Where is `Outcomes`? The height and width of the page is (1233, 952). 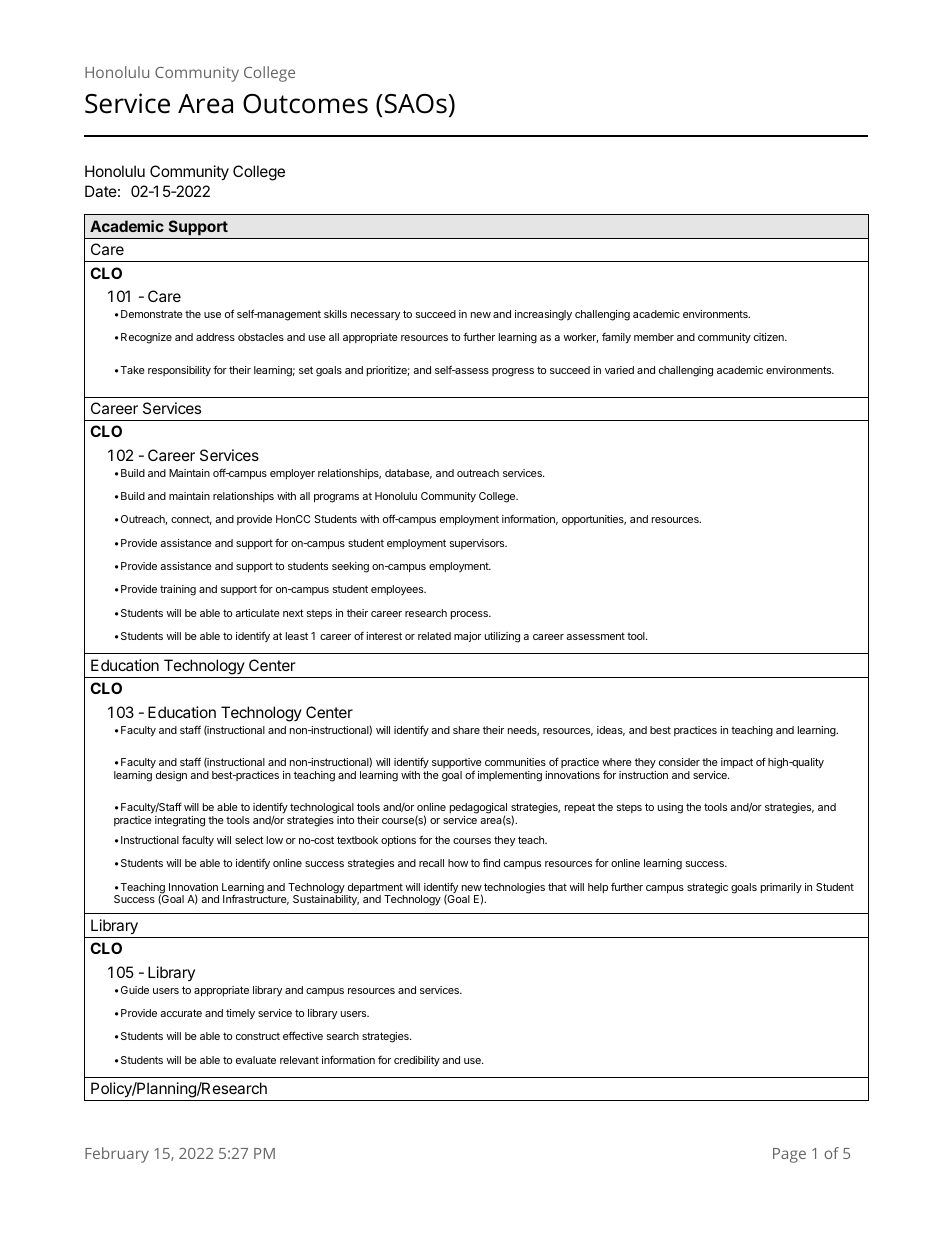 Outcomes is located at coordinates (305, 104).
